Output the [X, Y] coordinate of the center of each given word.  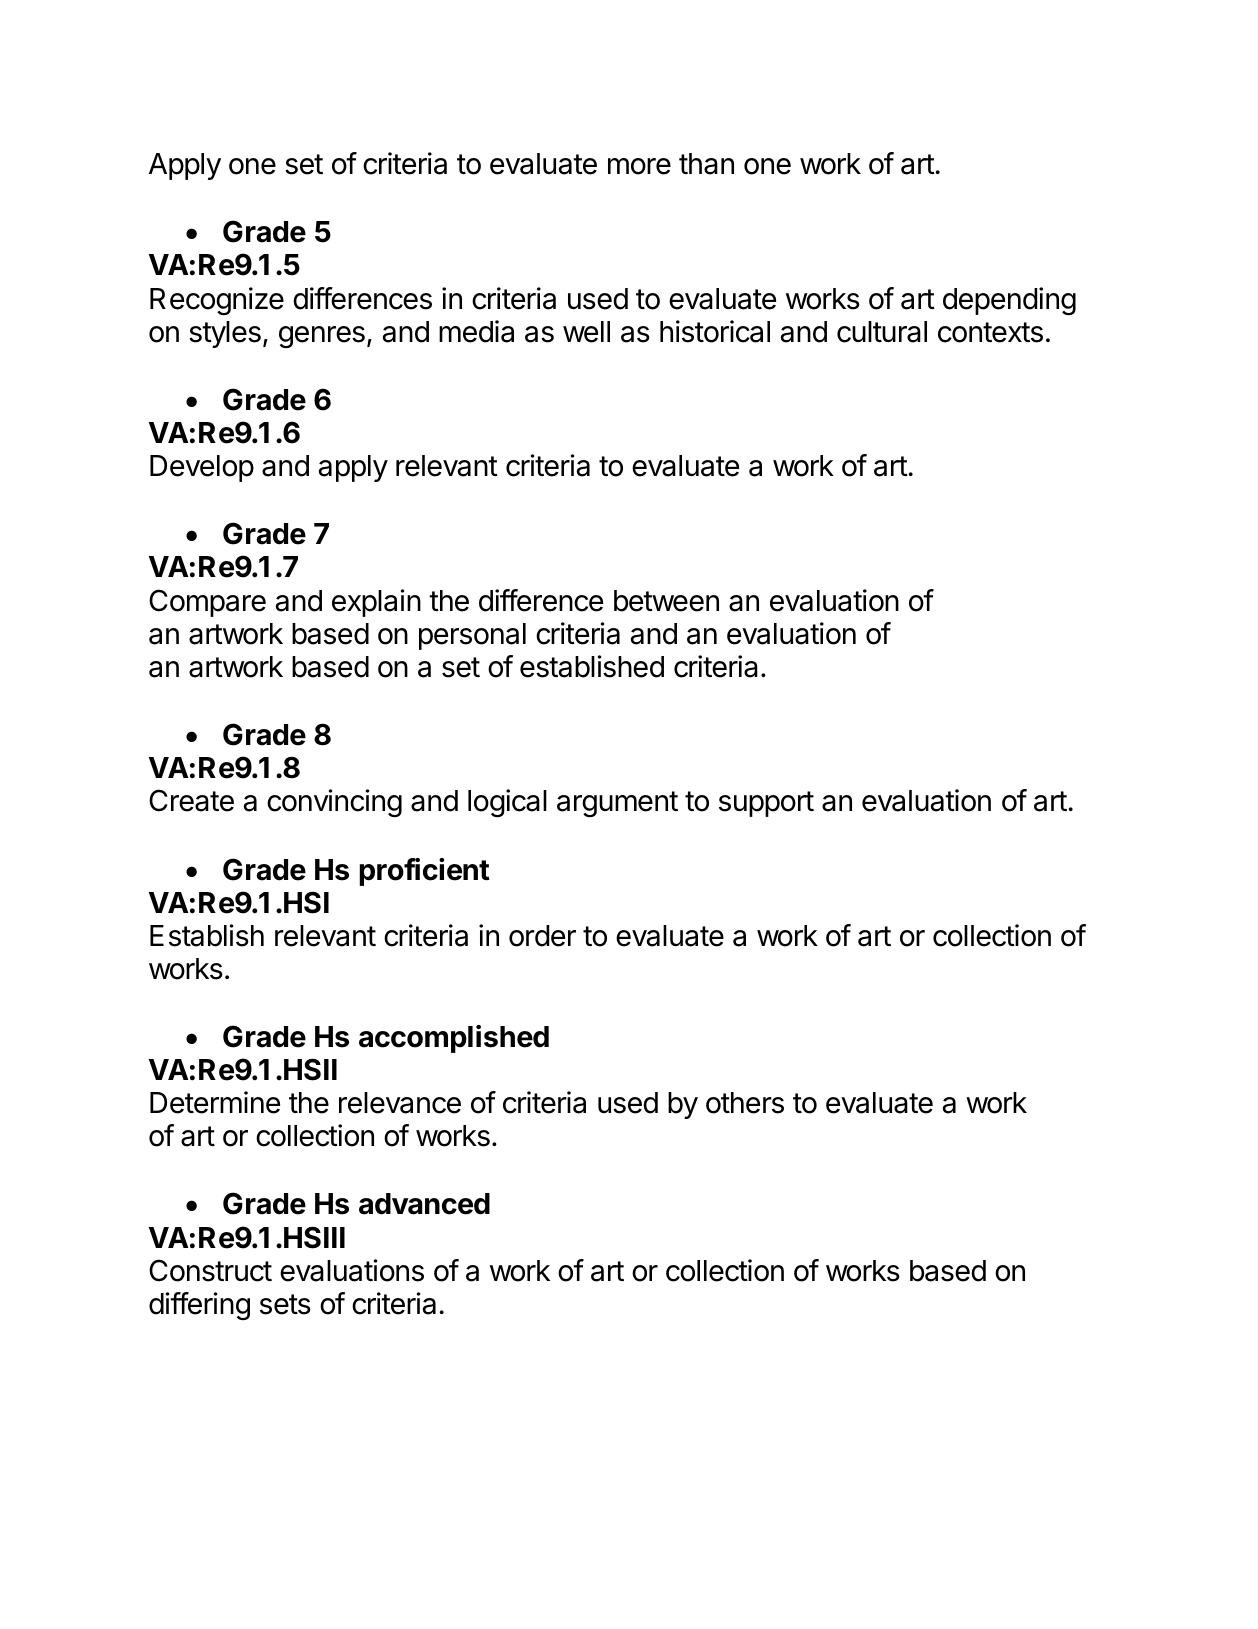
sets [285, 1304]
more [639, 166]
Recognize [217, 301]
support [766, 804]
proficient [424, 872]
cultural [882, 332]
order [542, 936]
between [666, 601]
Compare [207, 603]
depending [1009, 301]
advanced [424, 1204]
